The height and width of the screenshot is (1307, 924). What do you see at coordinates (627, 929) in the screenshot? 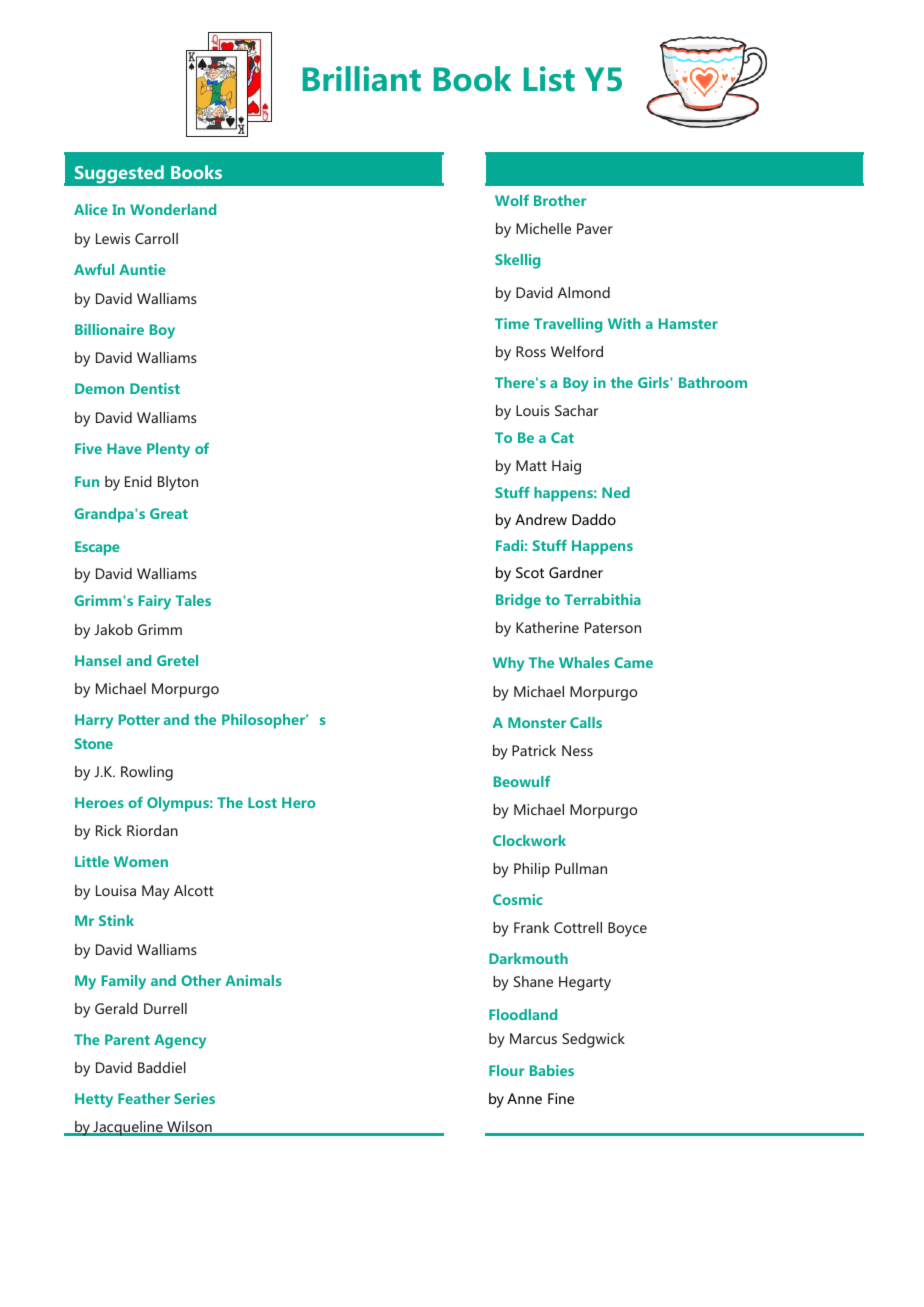
I see `Boyce` at bounding box center [627, 929].
